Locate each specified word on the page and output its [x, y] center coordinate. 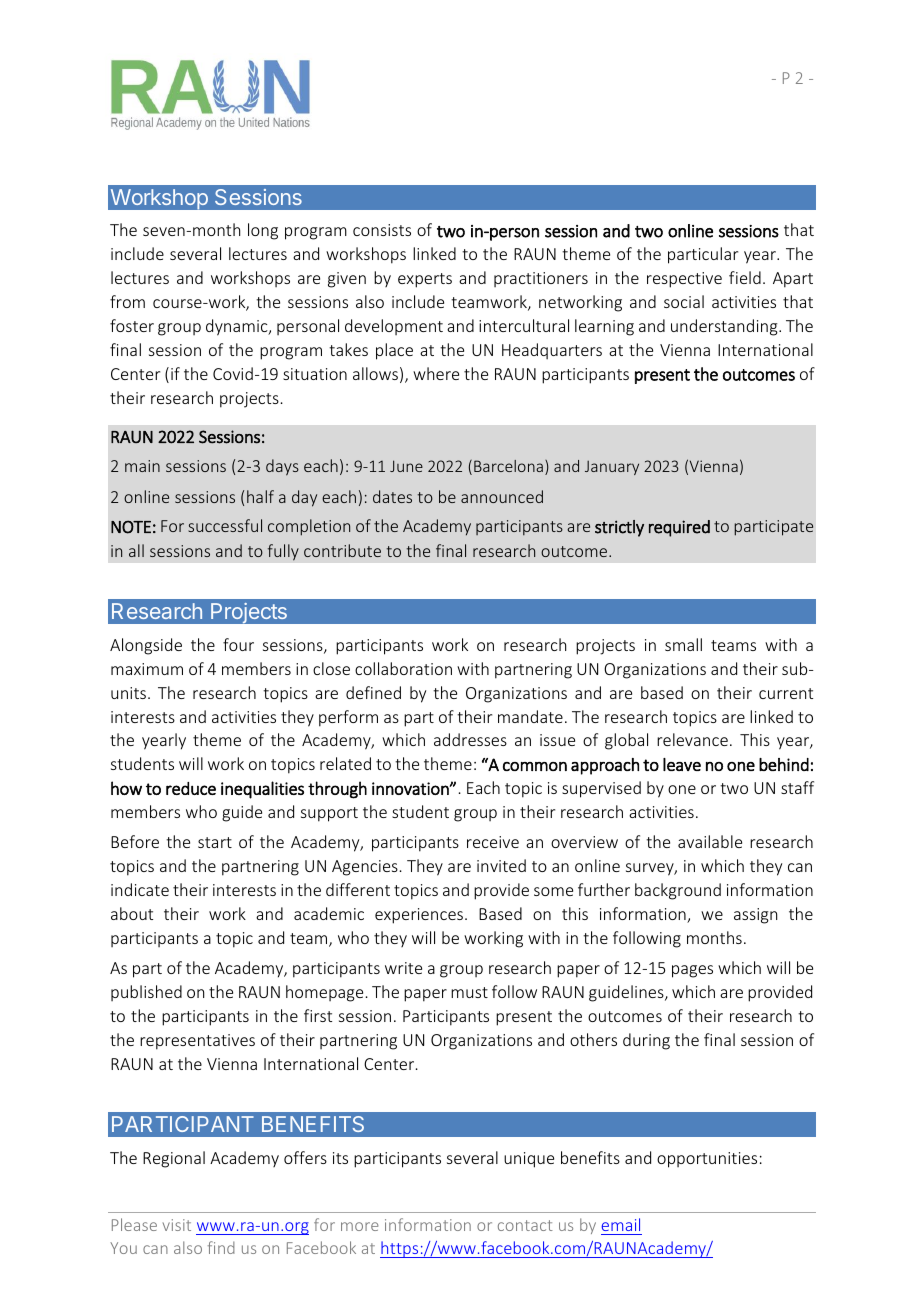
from [127, 301]
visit [177, 1225]
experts [425, 280]
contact [525, 1225]
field [745, 277]
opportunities [707, 1160]
